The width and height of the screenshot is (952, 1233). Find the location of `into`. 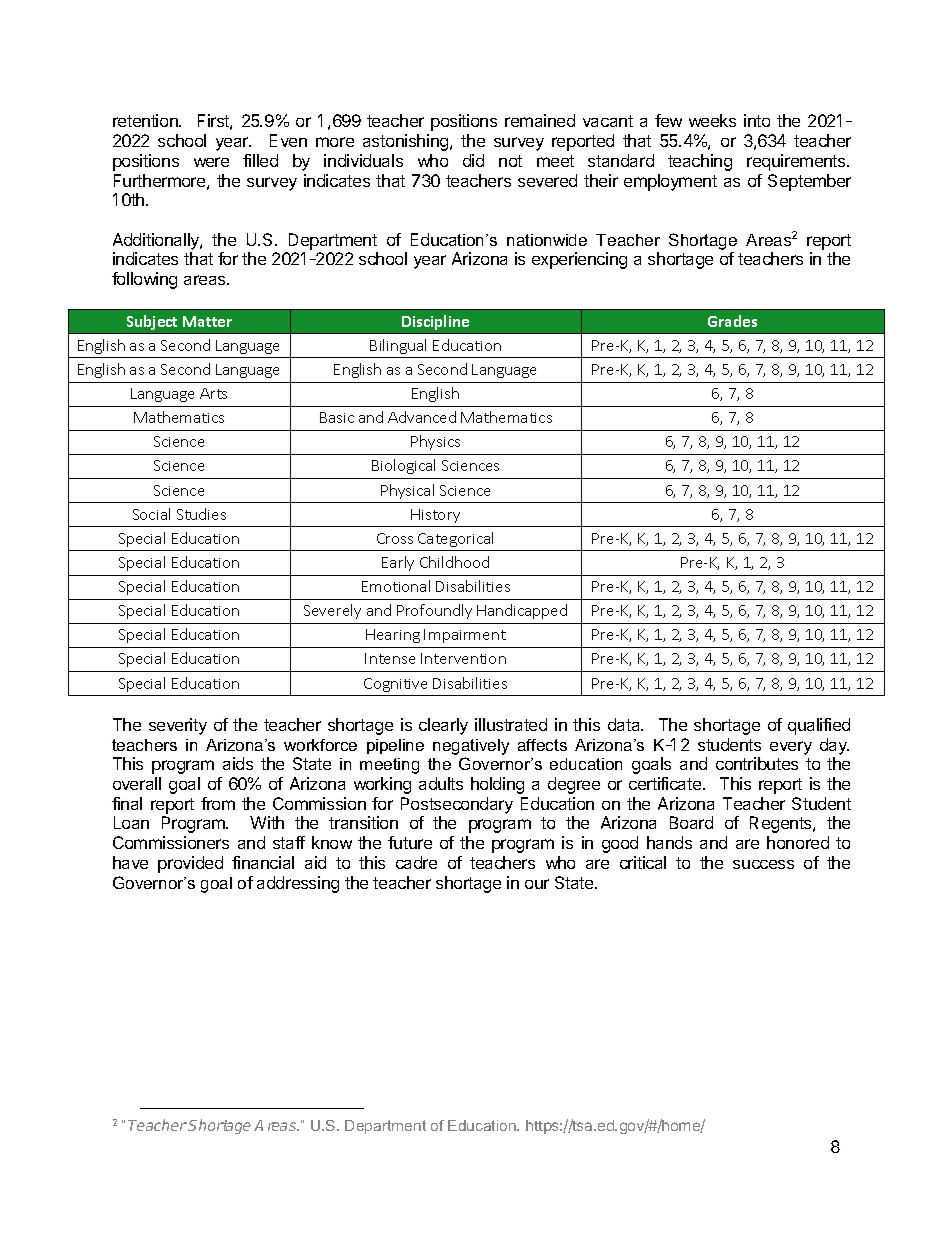

into is located at coordinates (757, 120).
